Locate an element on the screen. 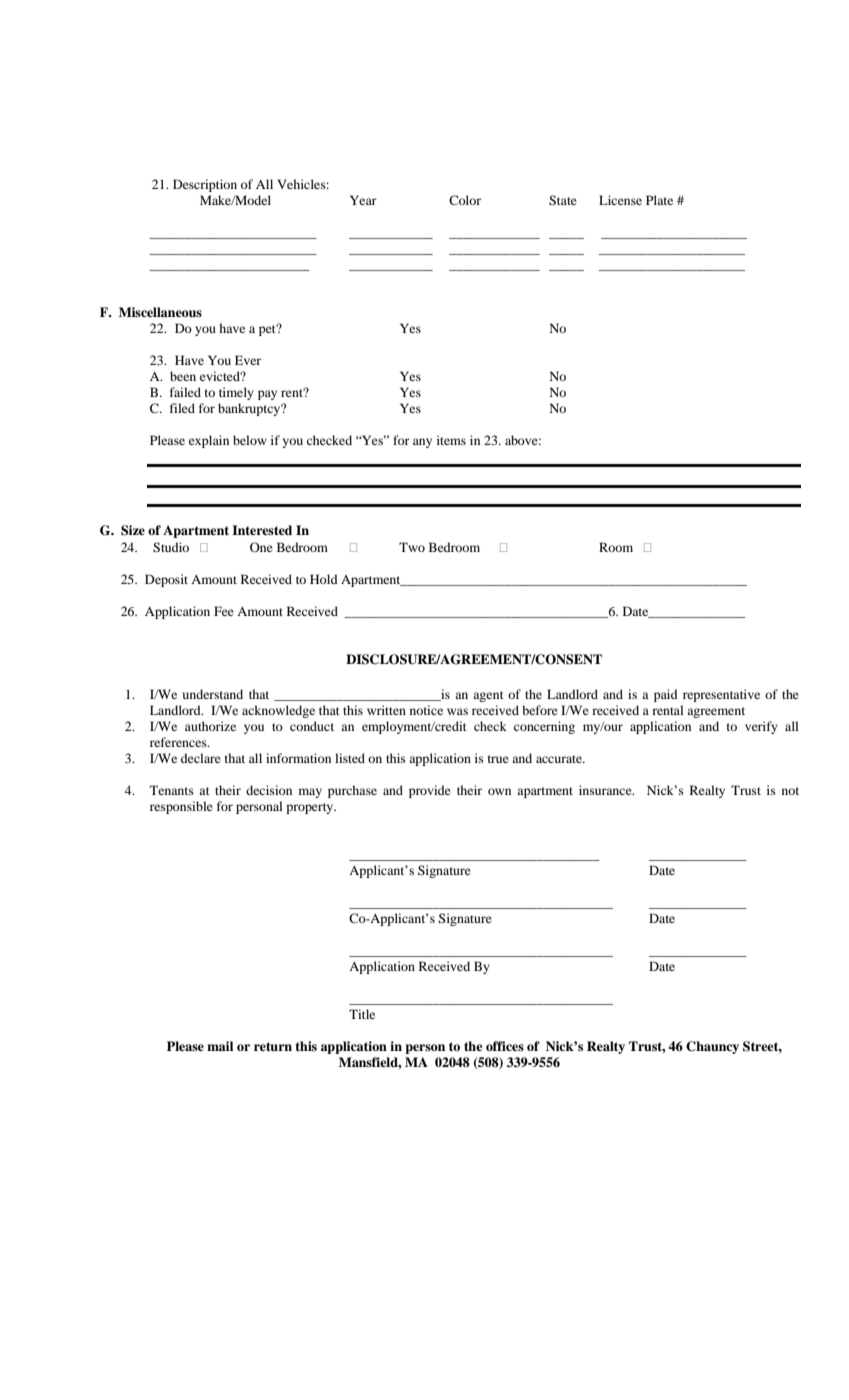 The height and width of the screenshot is (1400, 849). Title is located at coordinates (362, 1014).
